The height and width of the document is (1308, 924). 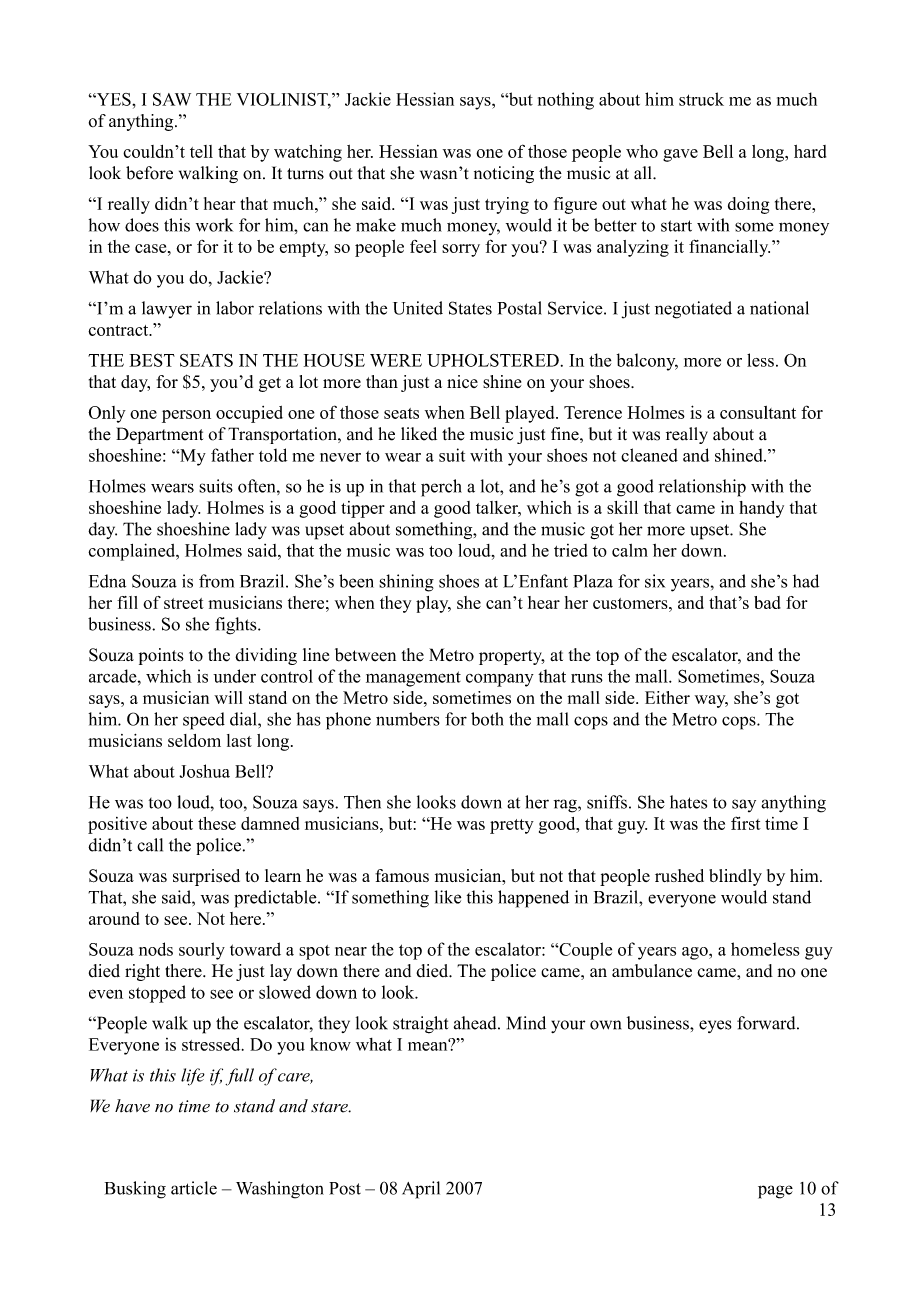 What do you see at coordinates (746, 823) in the document?
I see `first` at bounding box center [746, 823].
